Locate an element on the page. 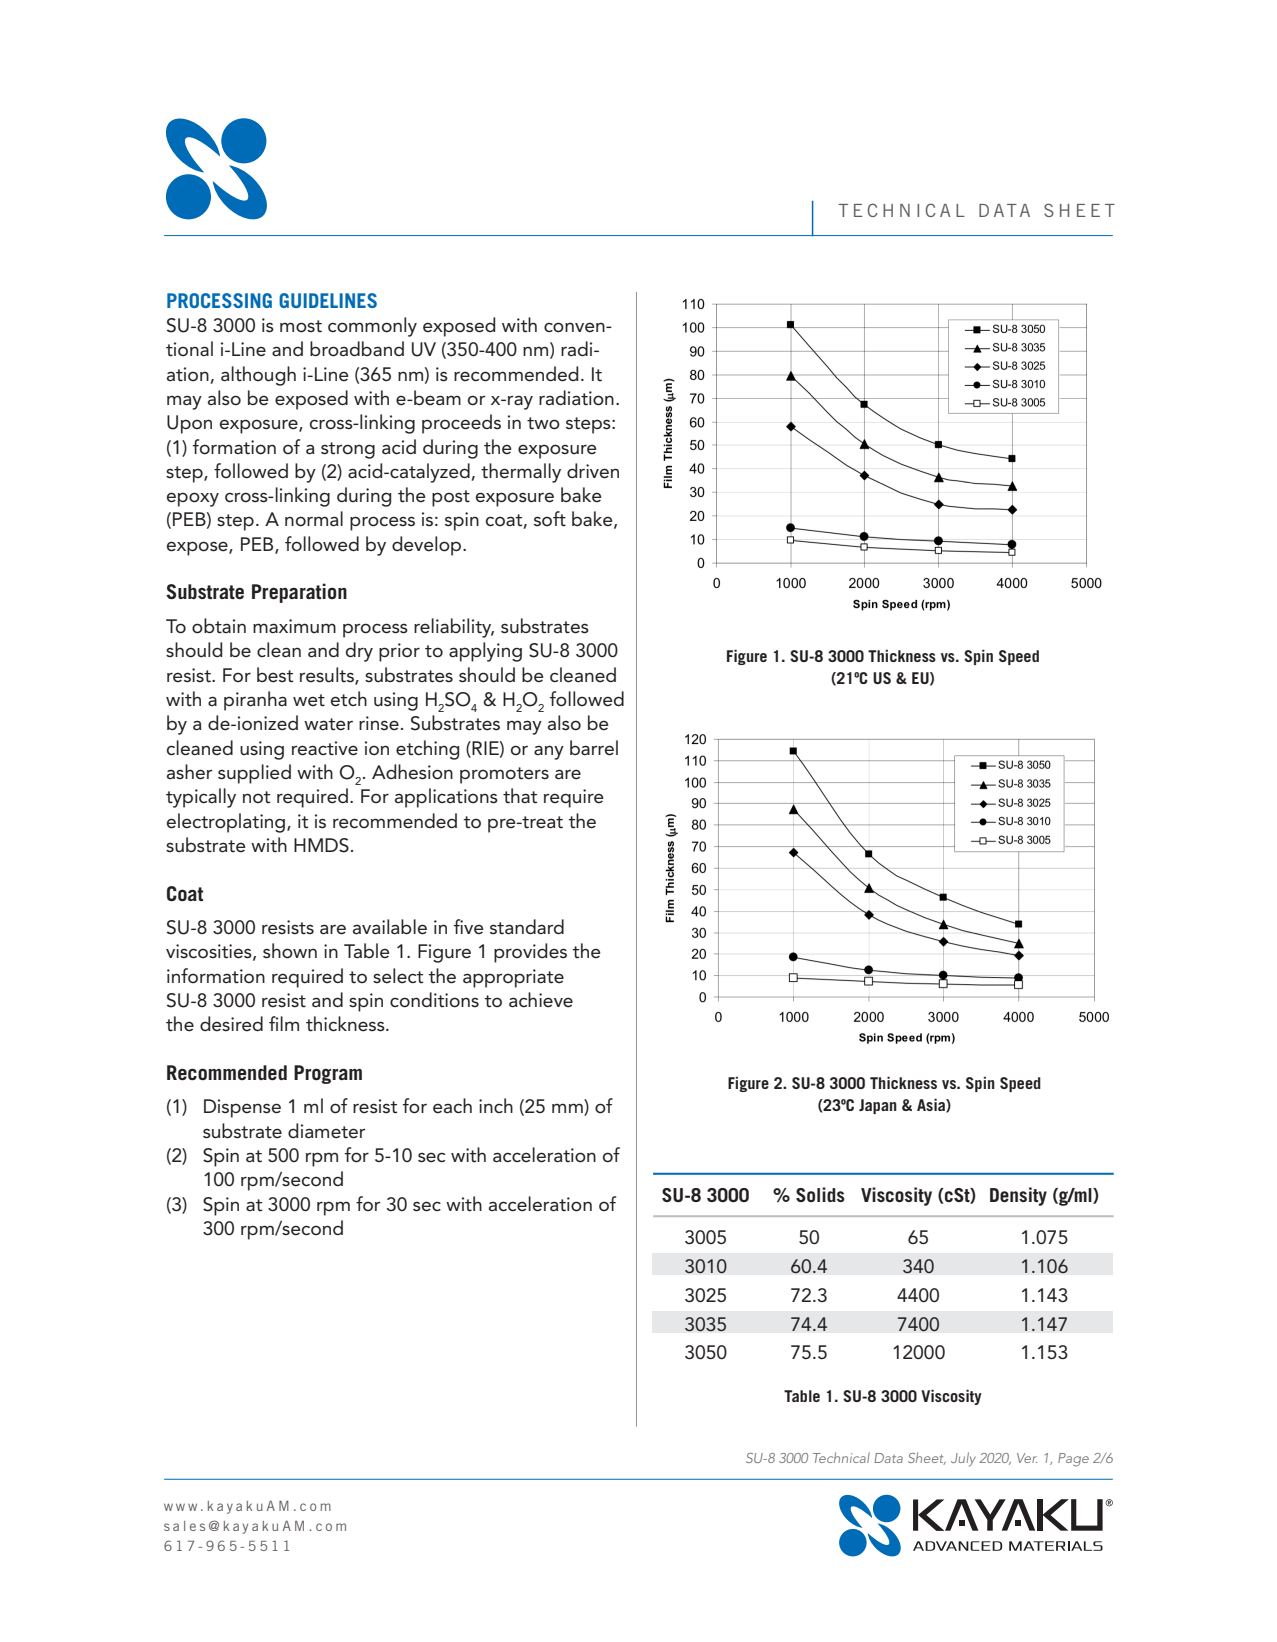 This document has width=1277, height=1642. standard is located at coordinates (527, 927).
